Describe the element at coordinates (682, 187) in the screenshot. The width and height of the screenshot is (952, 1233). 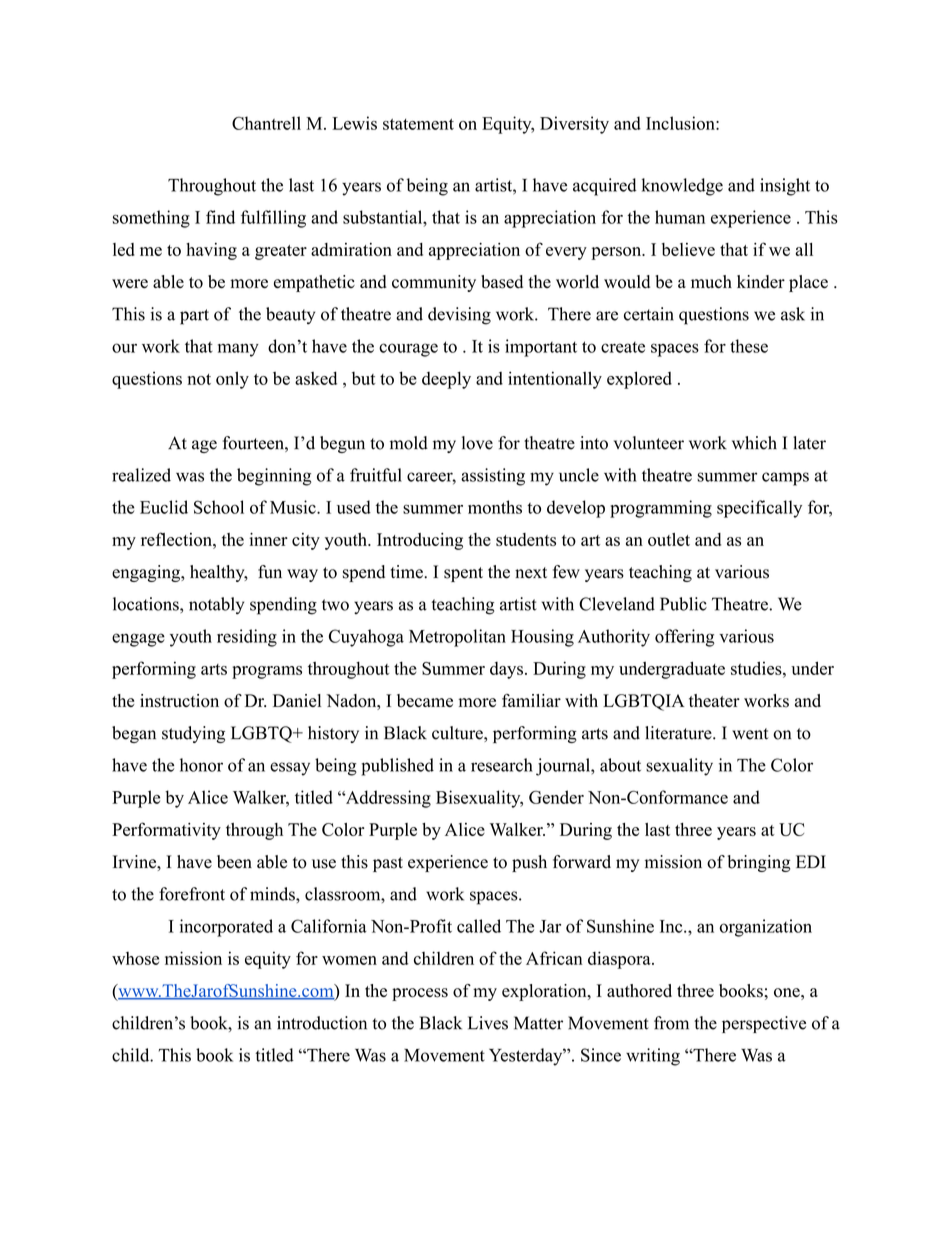
I see `knowledge` at that location.
